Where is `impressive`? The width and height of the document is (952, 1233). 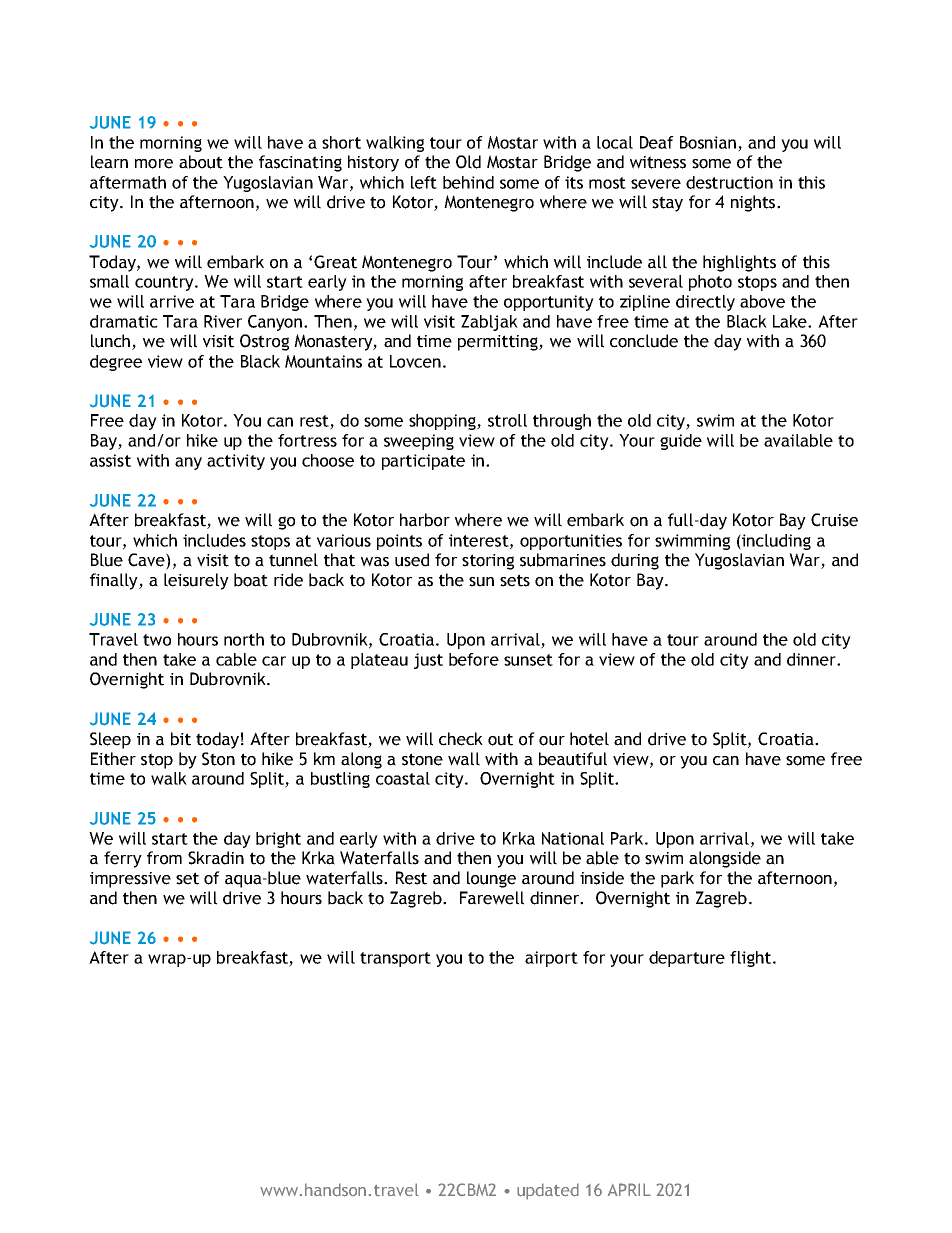
impressive is located at coordinates (130, 880).
